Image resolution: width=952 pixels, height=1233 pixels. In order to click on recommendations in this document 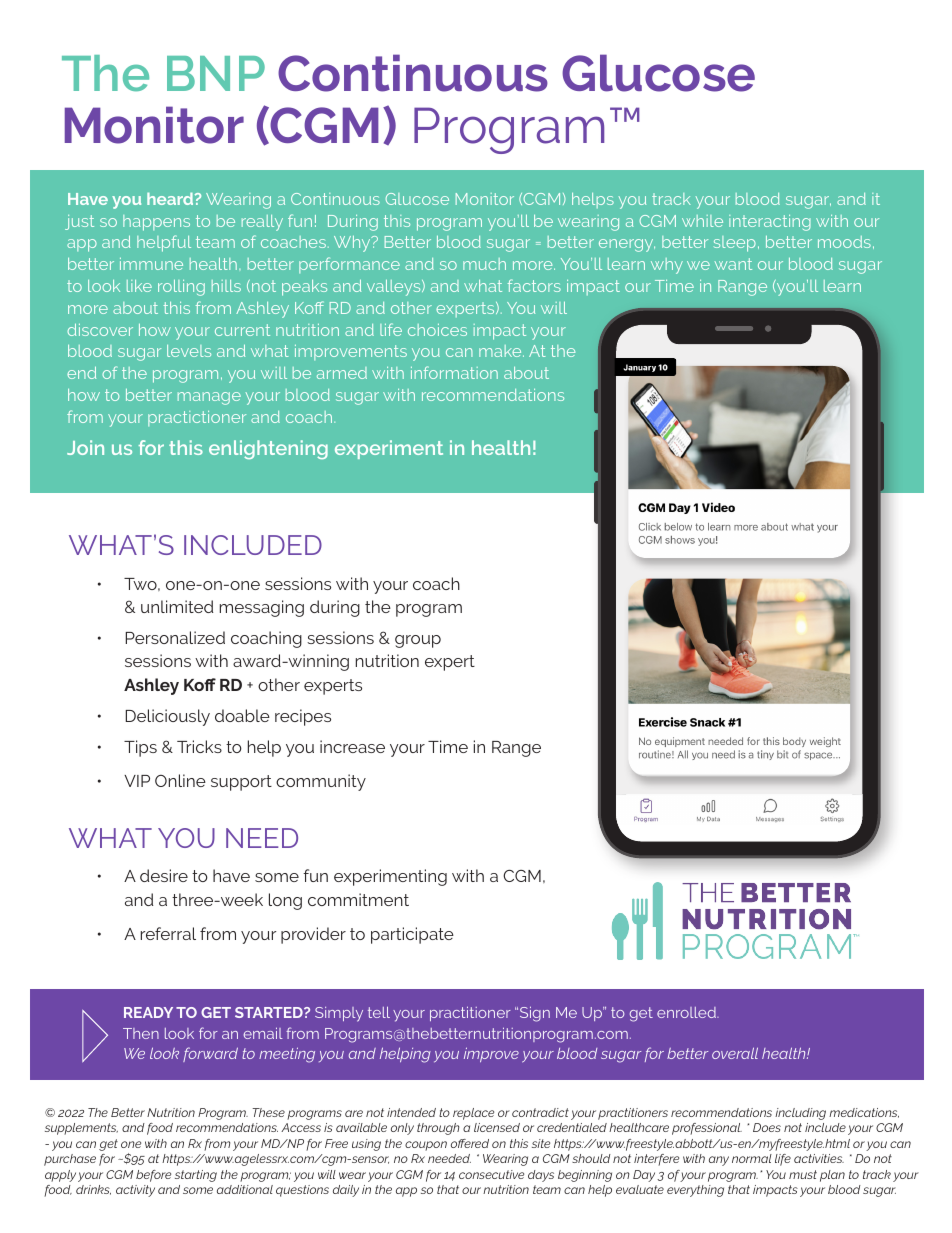, I will do `click(493, 395)`.
